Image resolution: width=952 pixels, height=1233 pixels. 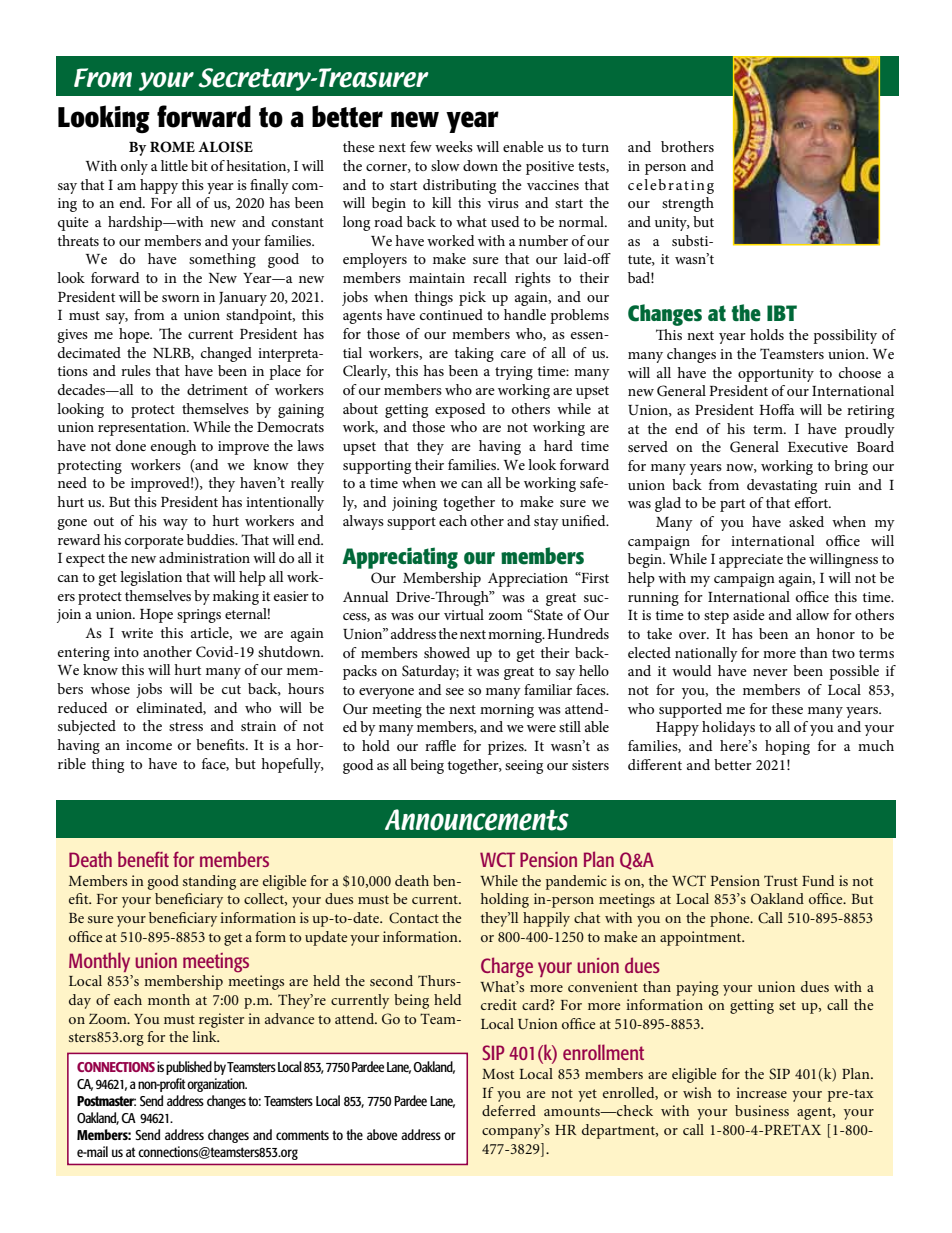 What do you see at coordinates (217, 1085) in the screenshot?
I see `organization` at bounding box center [217, 1085].
